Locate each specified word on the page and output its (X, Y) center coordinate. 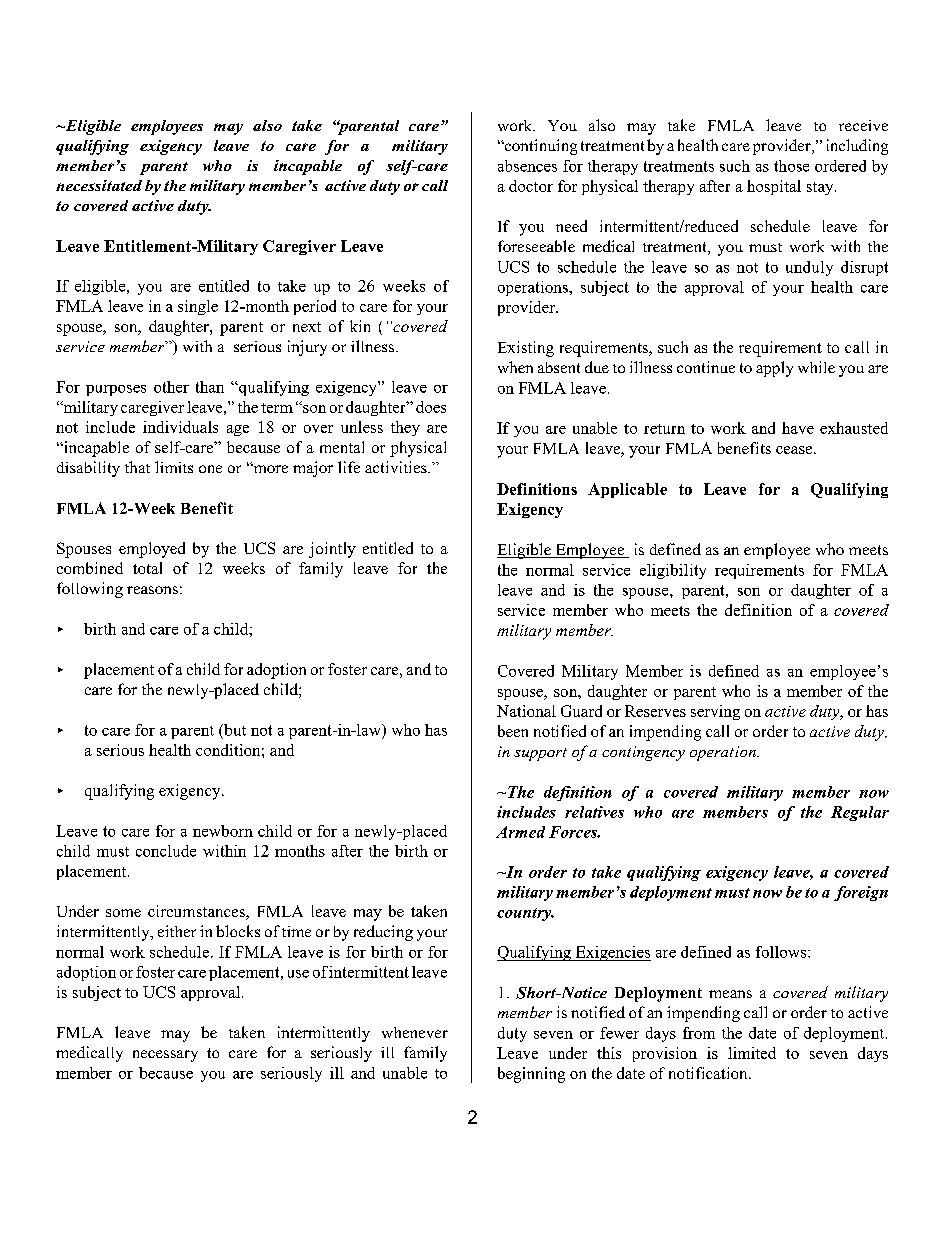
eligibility (673, 571)
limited (752, 1053)
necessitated (99, 185)
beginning (531, 1075)
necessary (165, 1056)
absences (527, 166)
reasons (152, 590)
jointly (332, 550)
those (791, 166)
